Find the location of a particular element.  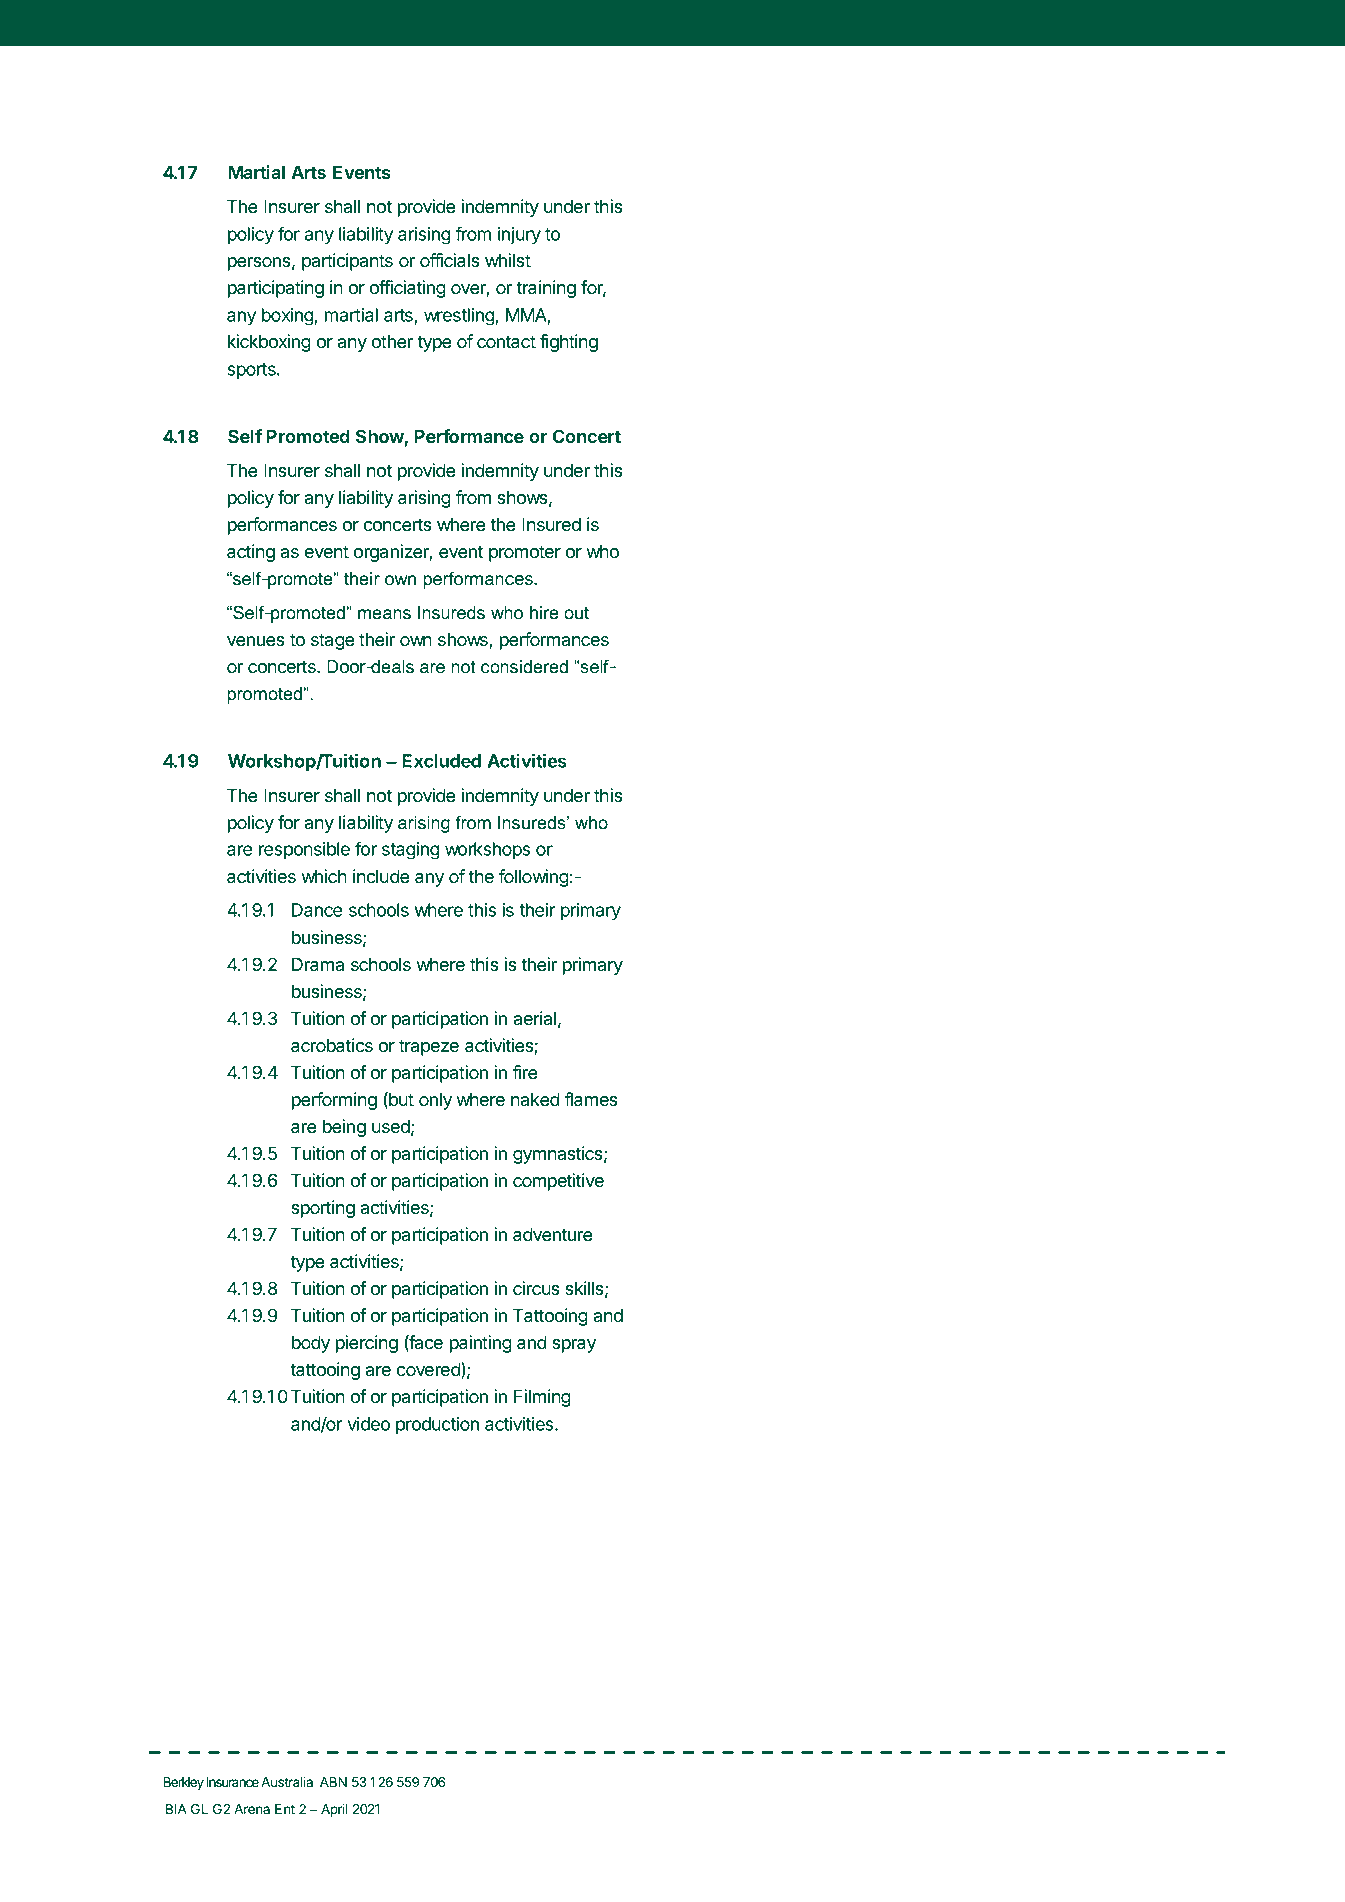

adventure is located at coordinates (553, 1234).
